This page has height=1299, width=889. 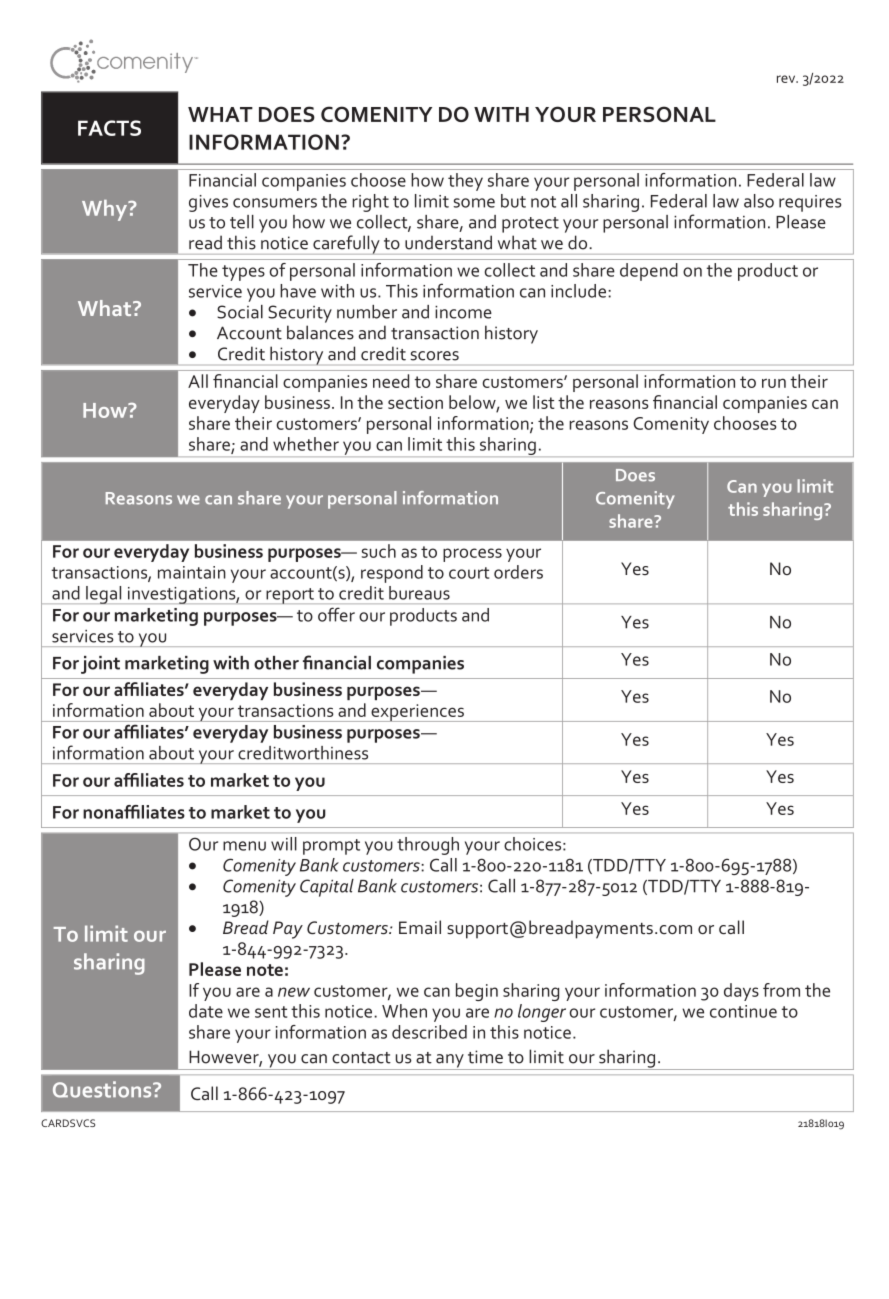 What do you see at coordinates (741, 992) in the page?
I see `days` at bounding box center [741, 992].
